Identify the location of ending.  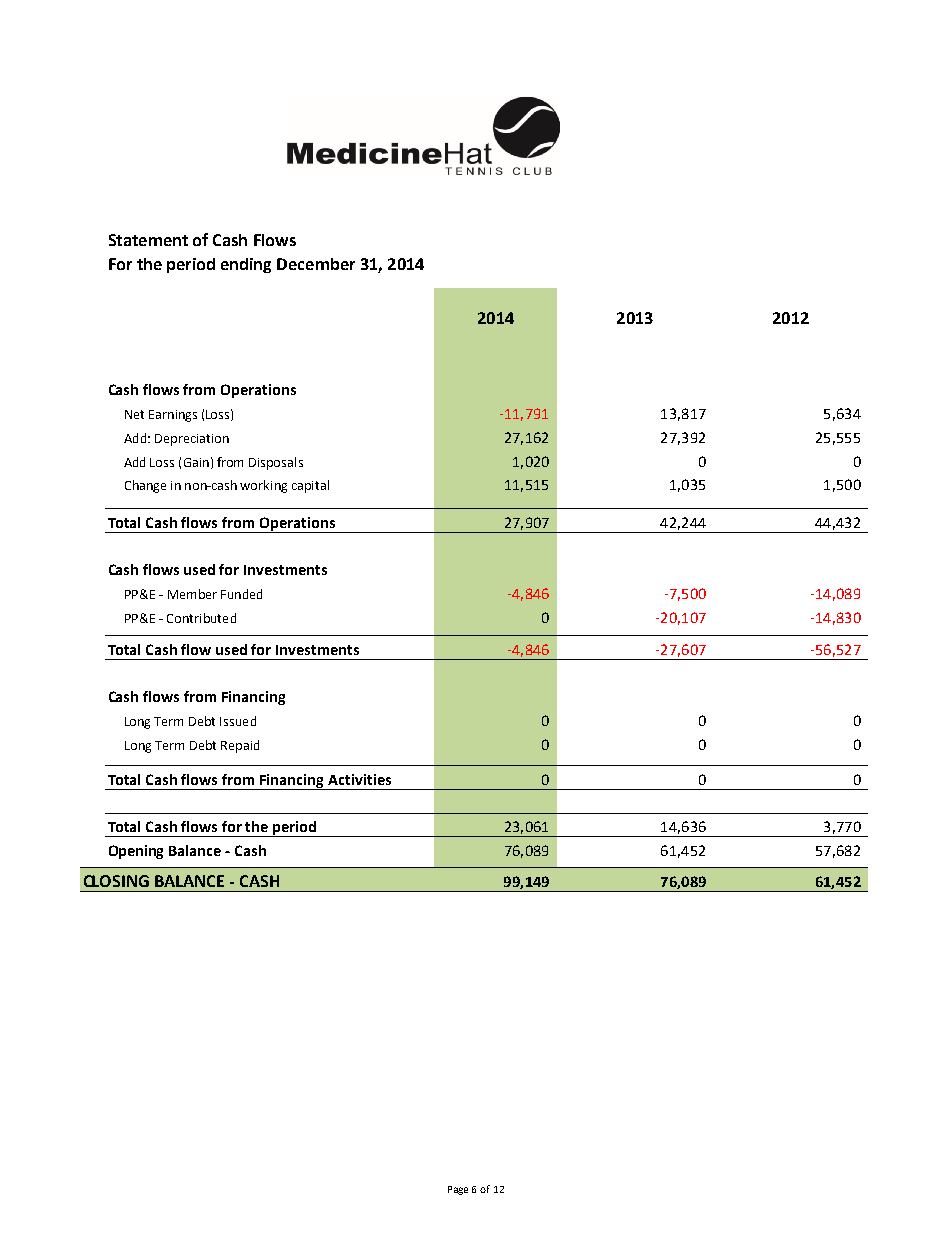
(246, 265).
